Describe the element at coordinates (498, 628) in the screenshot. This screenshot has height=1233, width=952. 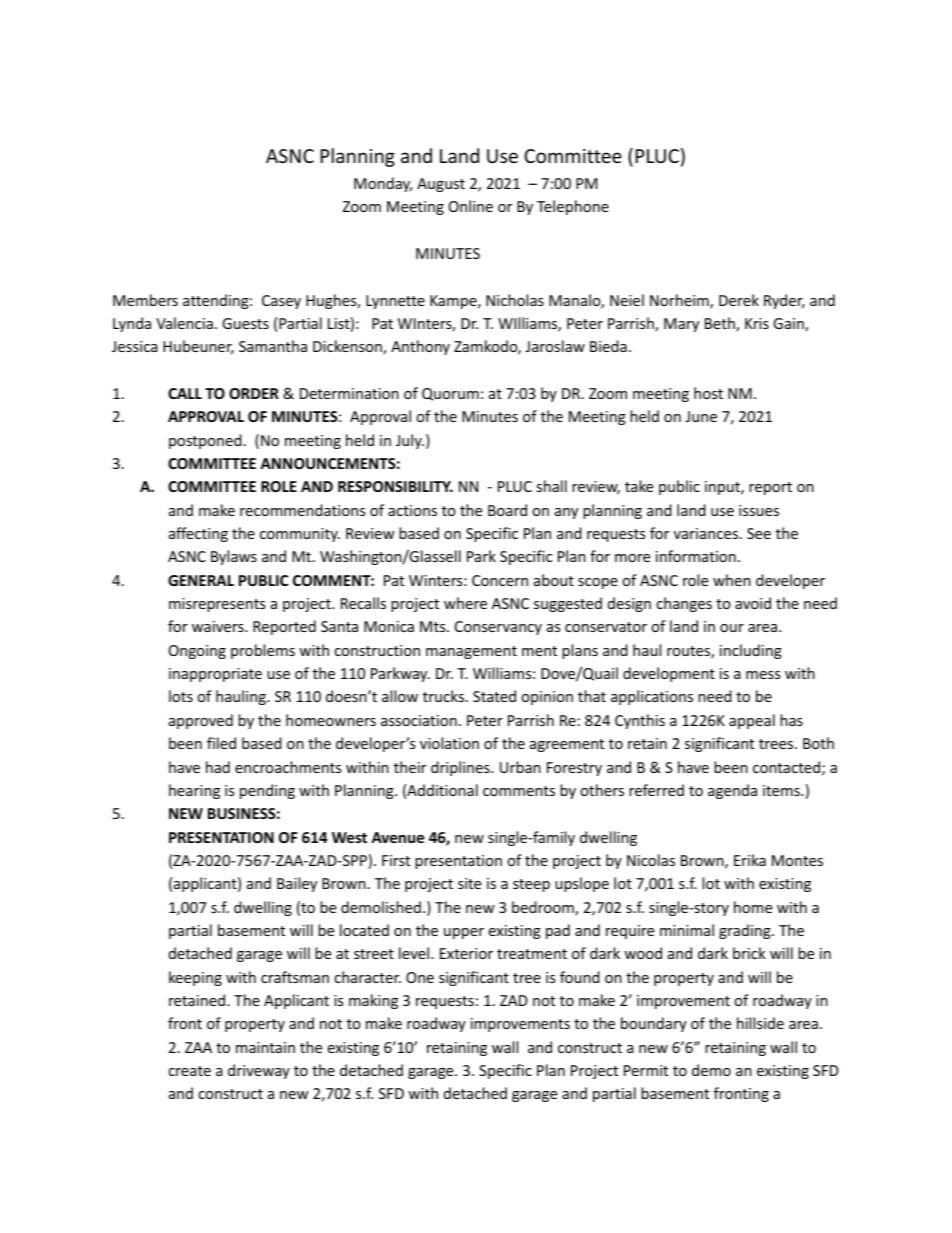
I see `Conservancy` at that location.
